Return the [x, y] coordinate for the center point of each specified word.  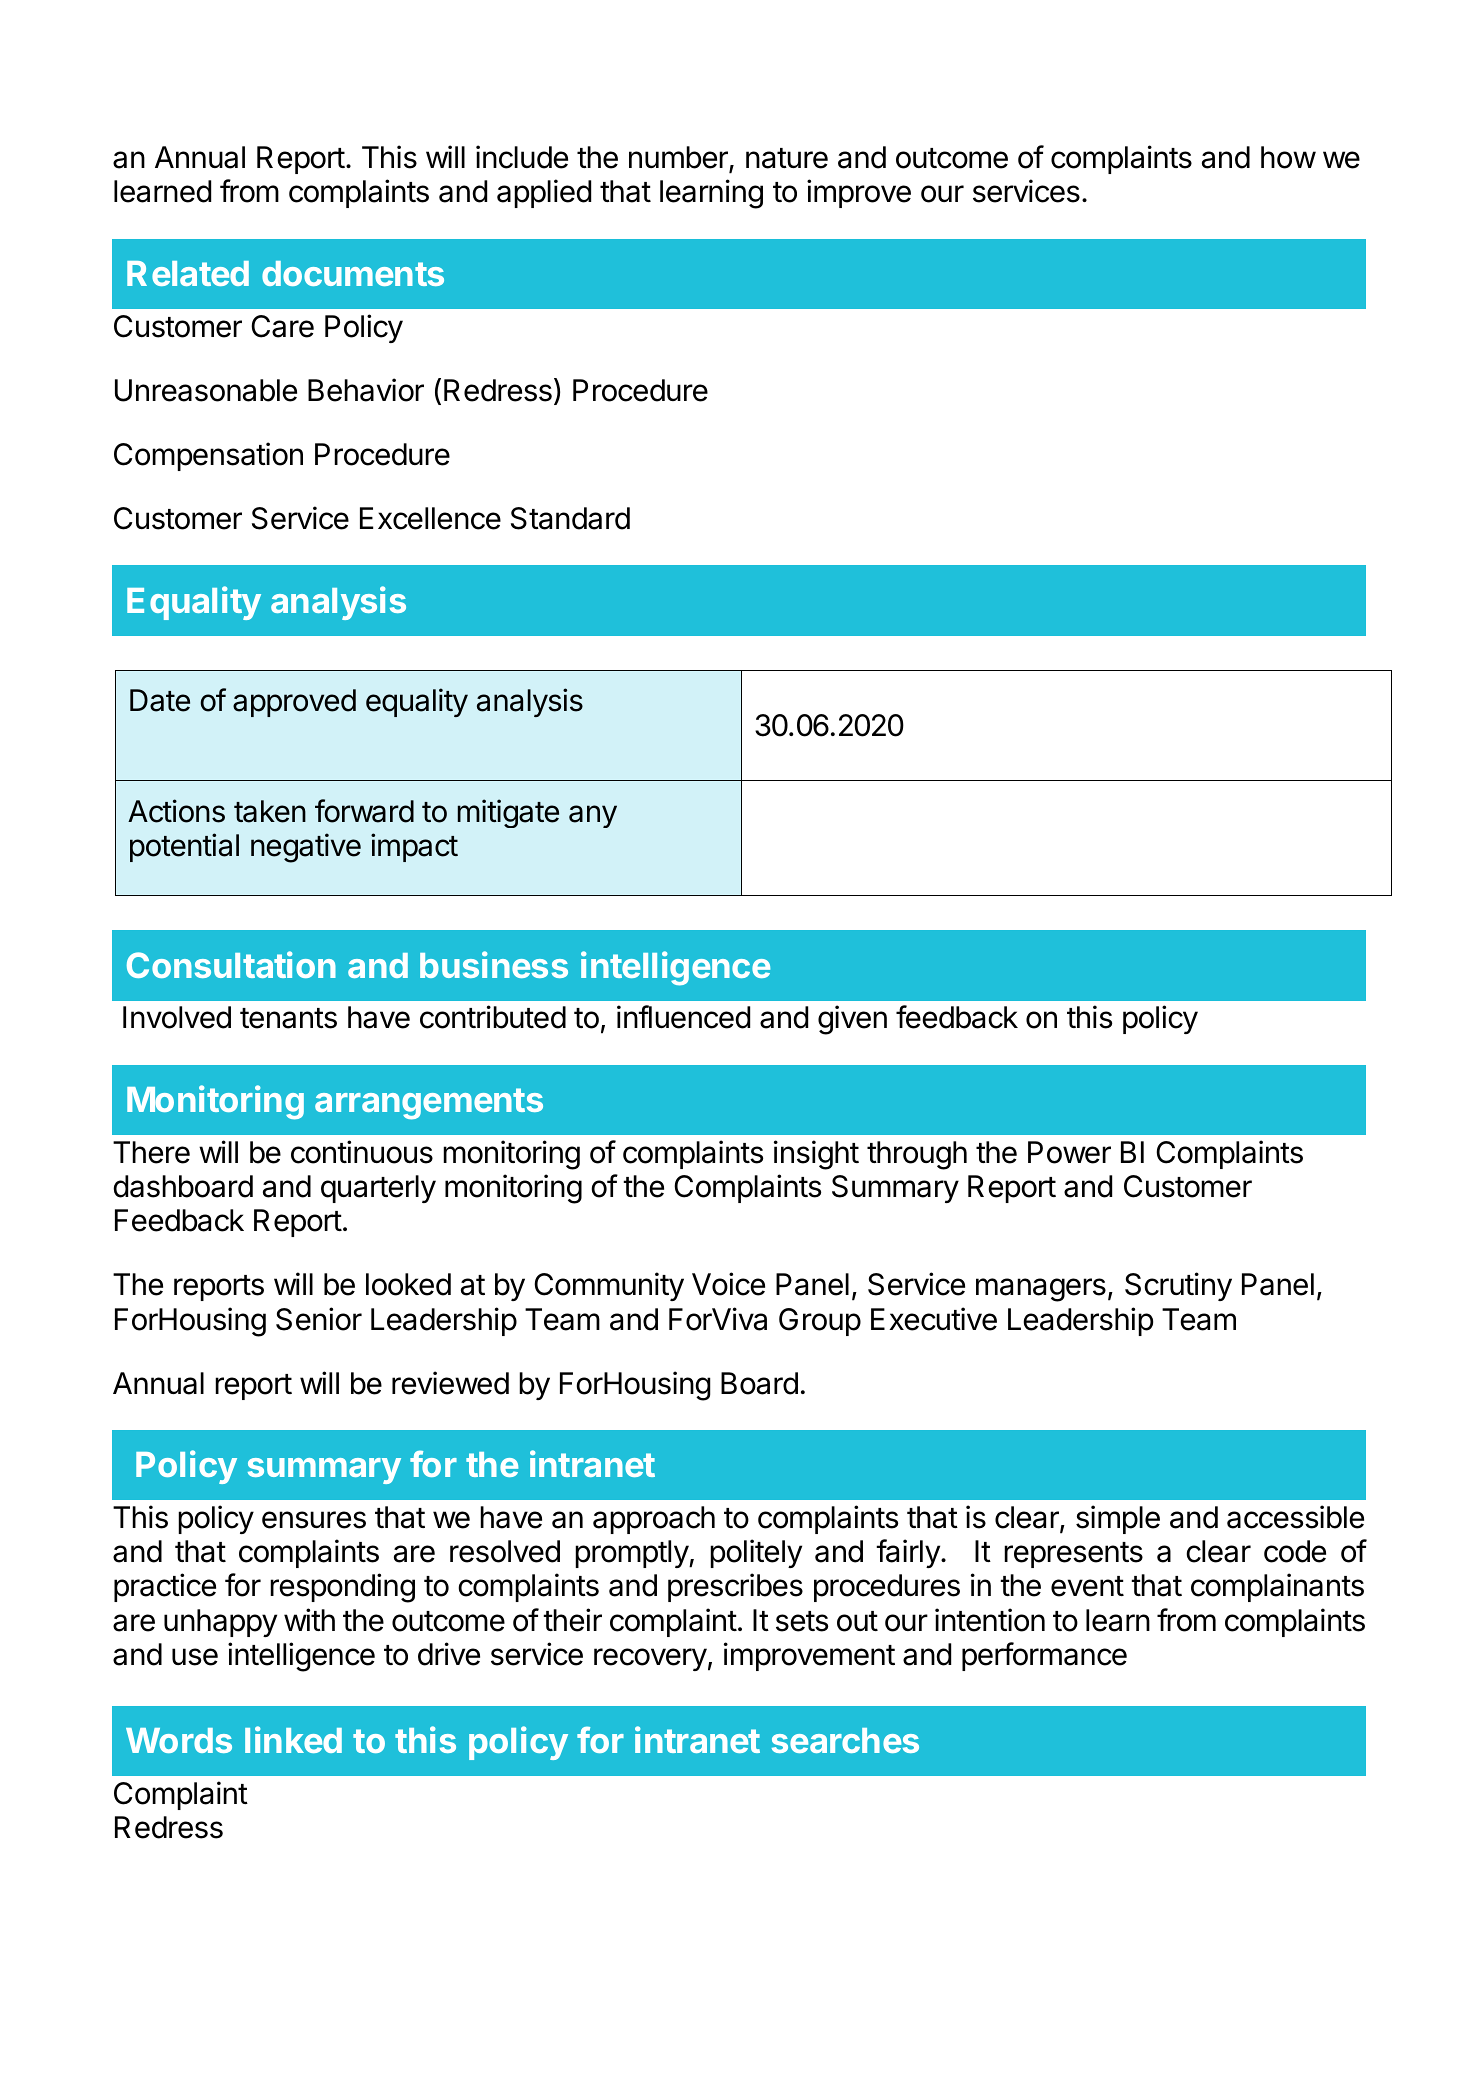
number [679, 158]
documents [353, 273]
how [1288, 157]
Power [1069, 1152]
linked [293, 1739]
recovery [650, 1659]
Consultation [231, 964]
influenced [683, 1017]
